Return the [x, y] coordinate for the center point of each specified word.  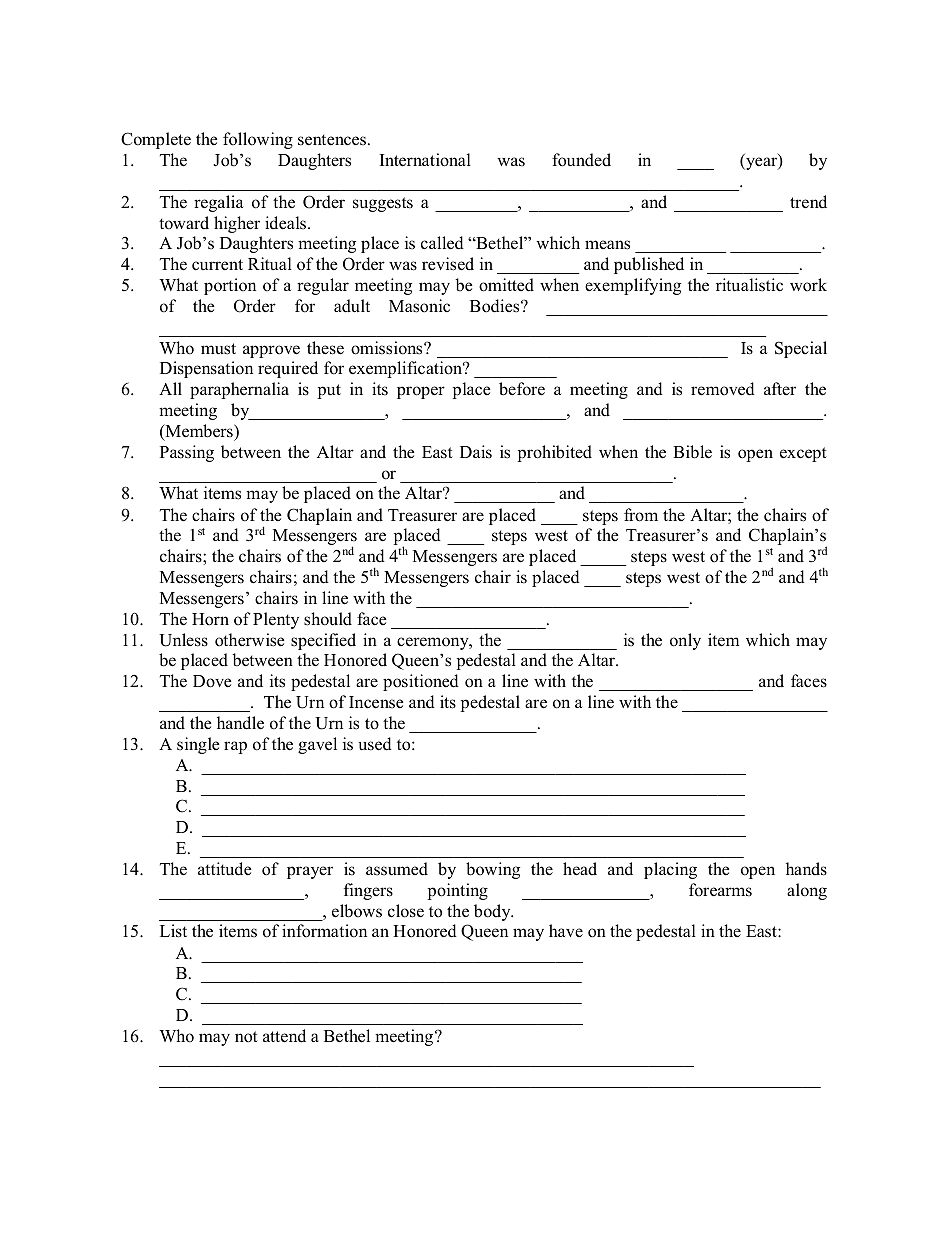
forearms [720, 890]
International [425, 160]
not [246, 1037]
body [493, 912]
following [258, 140]
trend [808, 202]
